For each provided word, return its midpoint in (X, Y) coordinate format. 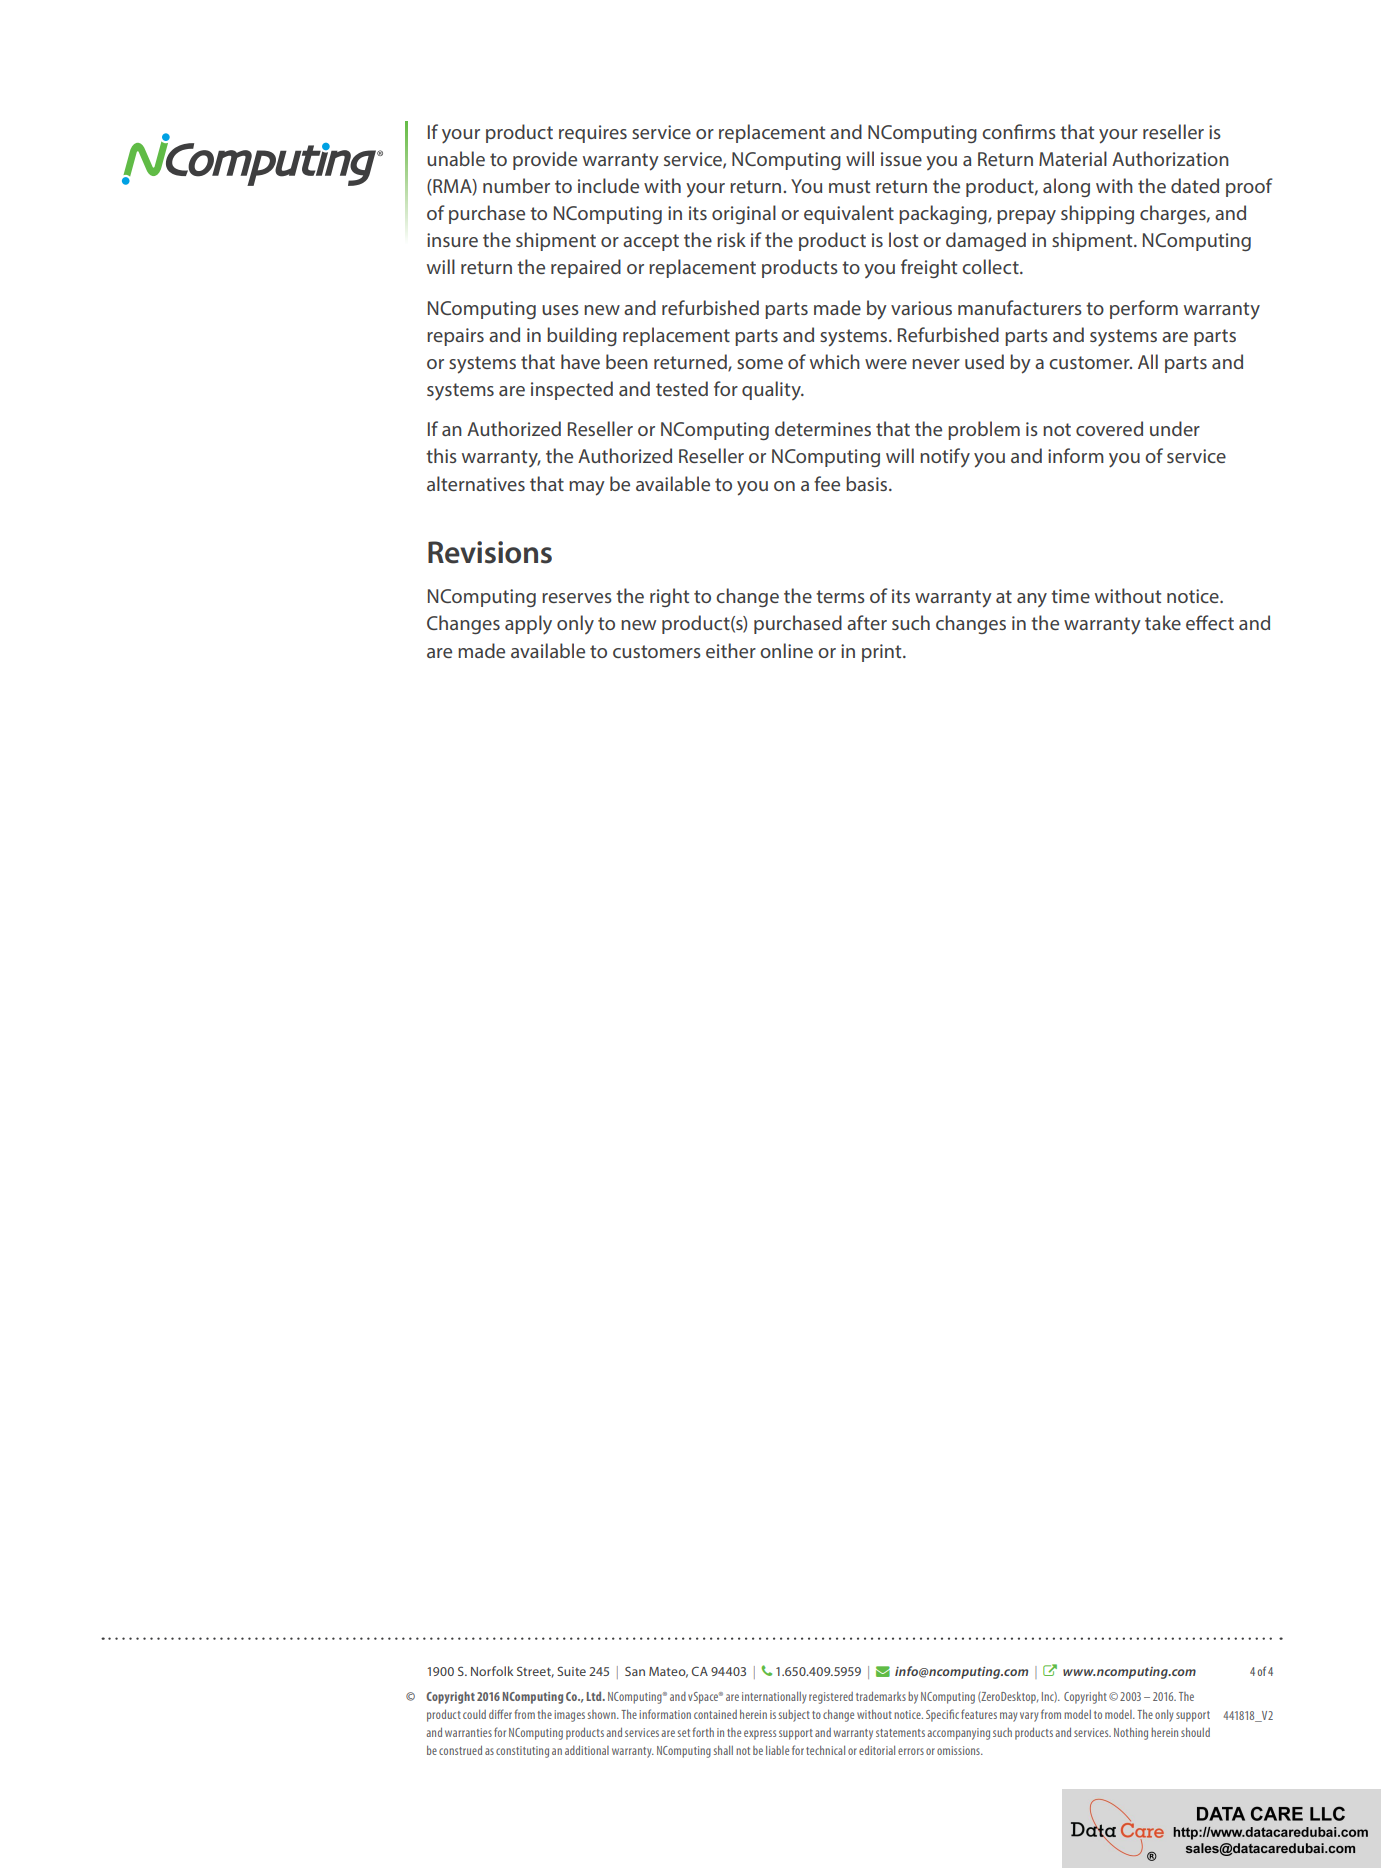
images (569, 1716)
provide (545, 160)
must (849, 186)
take (1163, 622)
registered (831, 1698)
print (883, 653)
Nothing (1131, 1734)
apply (528, 625)
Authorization (1170, 158)
